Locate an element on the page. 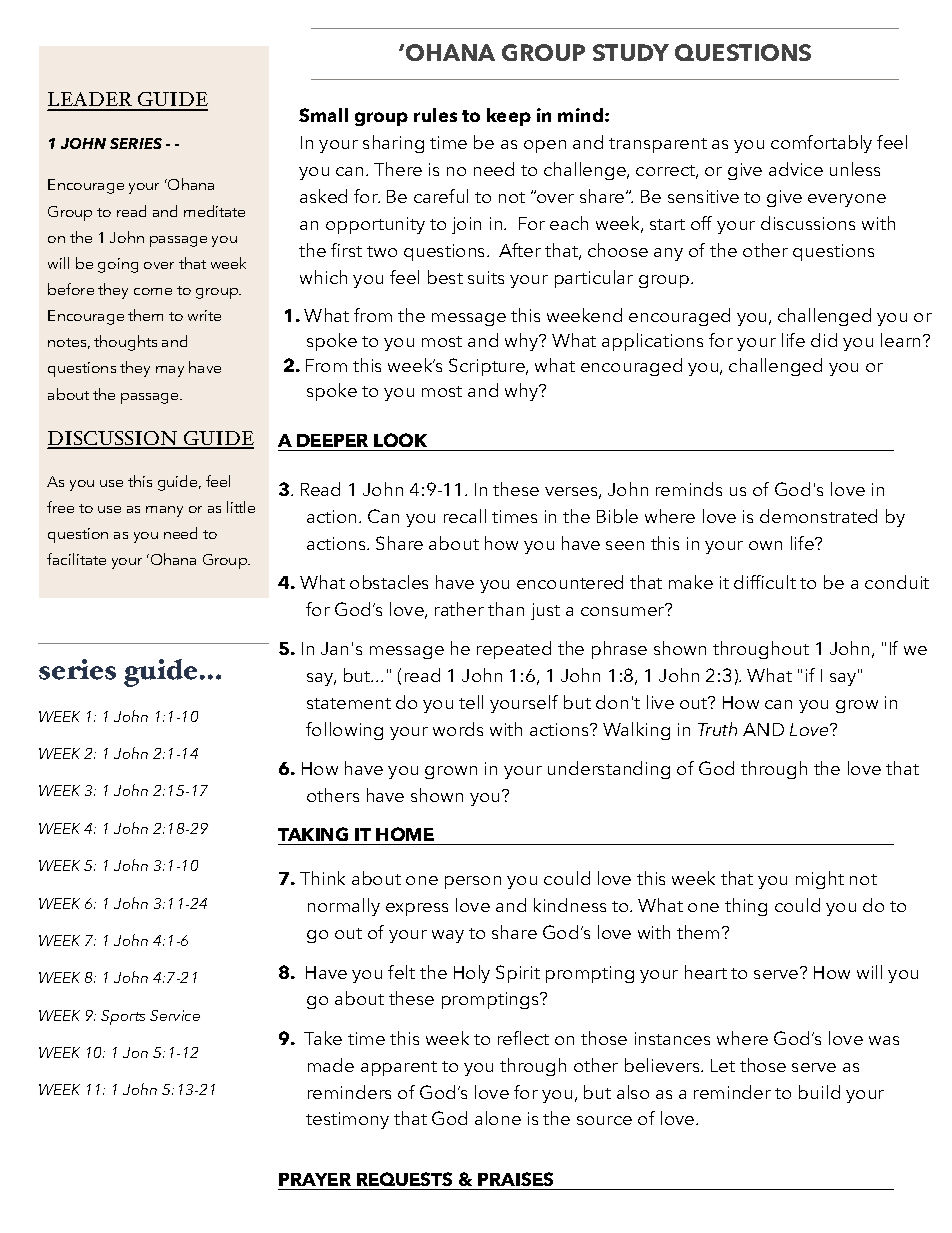  keep is located at coordinates (509, 117).
